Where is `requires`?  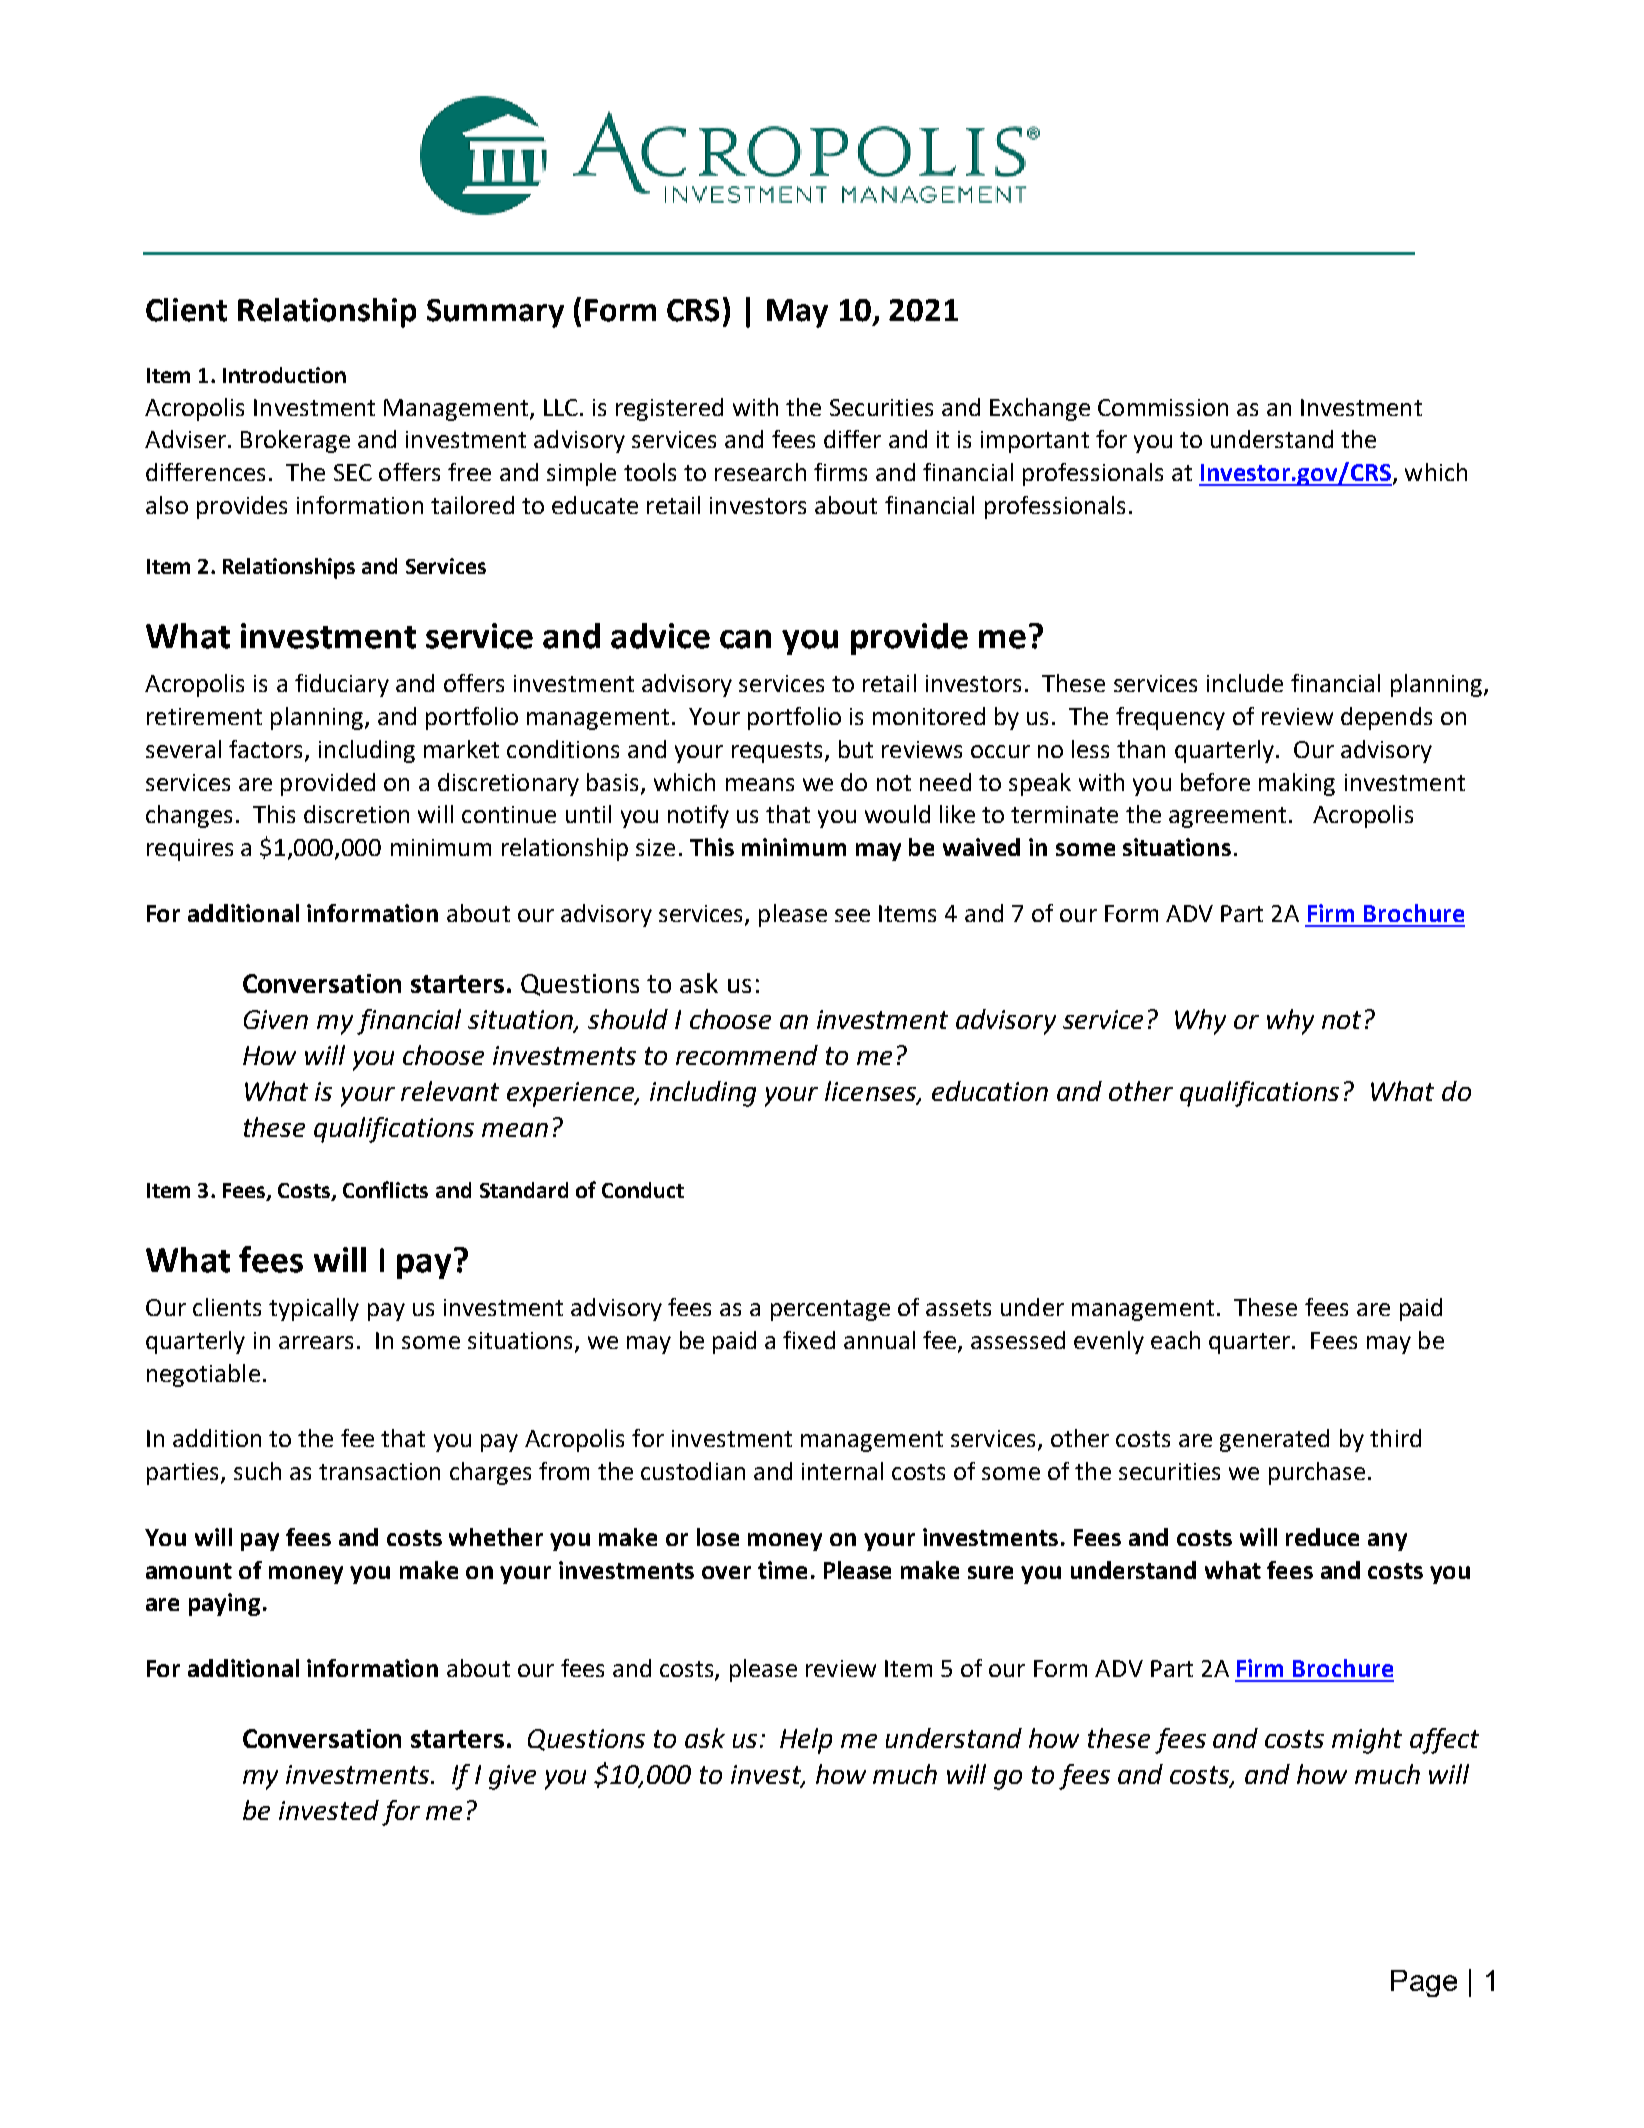 requires is located at coordinates (190, 850).
